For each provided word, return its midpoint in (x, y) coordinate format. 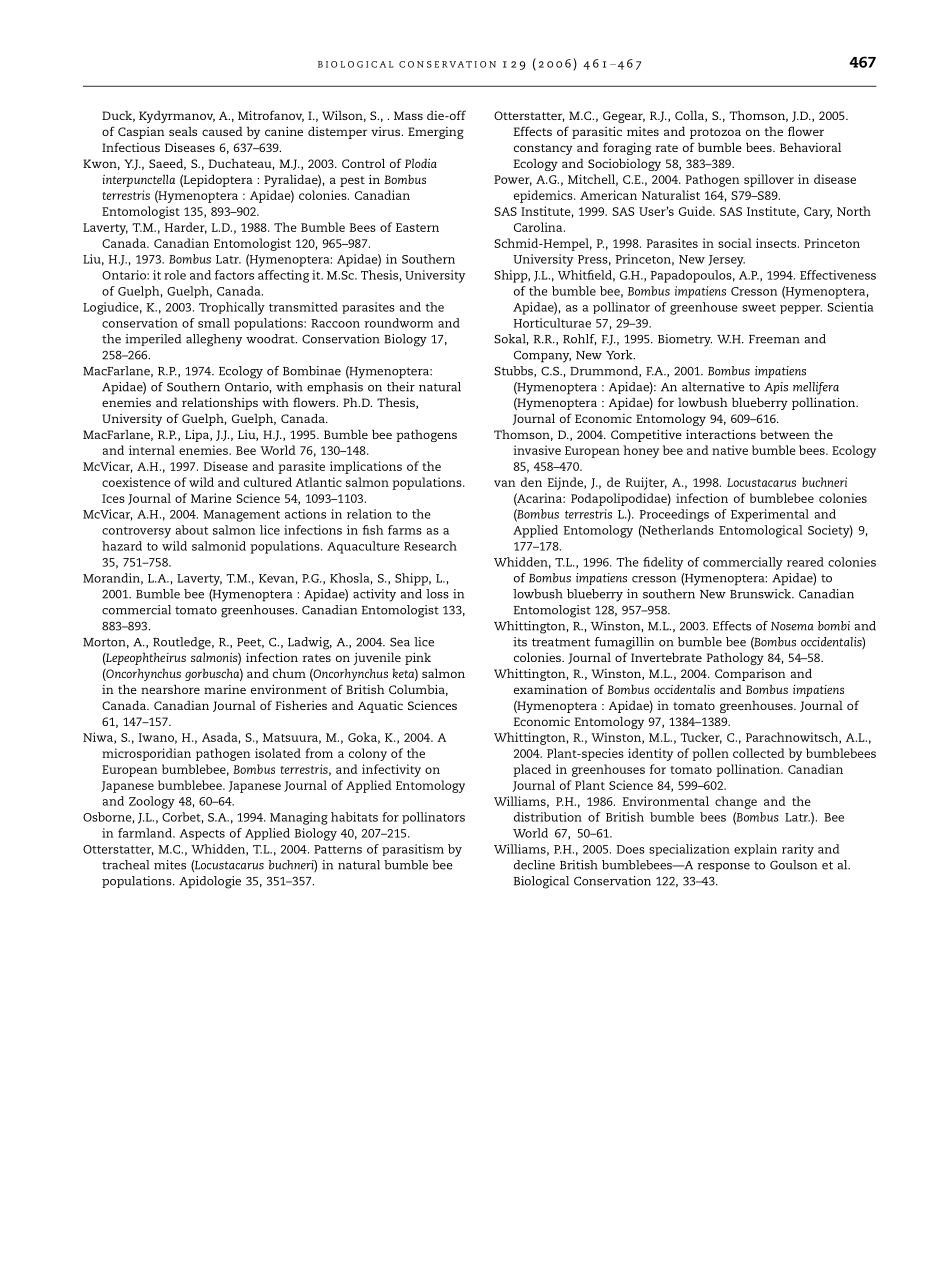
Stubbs (514, 371)
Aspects (202, 834)
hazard (122, 546)
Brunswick (761, 594)
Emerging (436, 133)
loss (437, 594)
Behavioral (810, 147)
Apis (776, 388)
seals (183, 131)
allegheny (214, 340)
